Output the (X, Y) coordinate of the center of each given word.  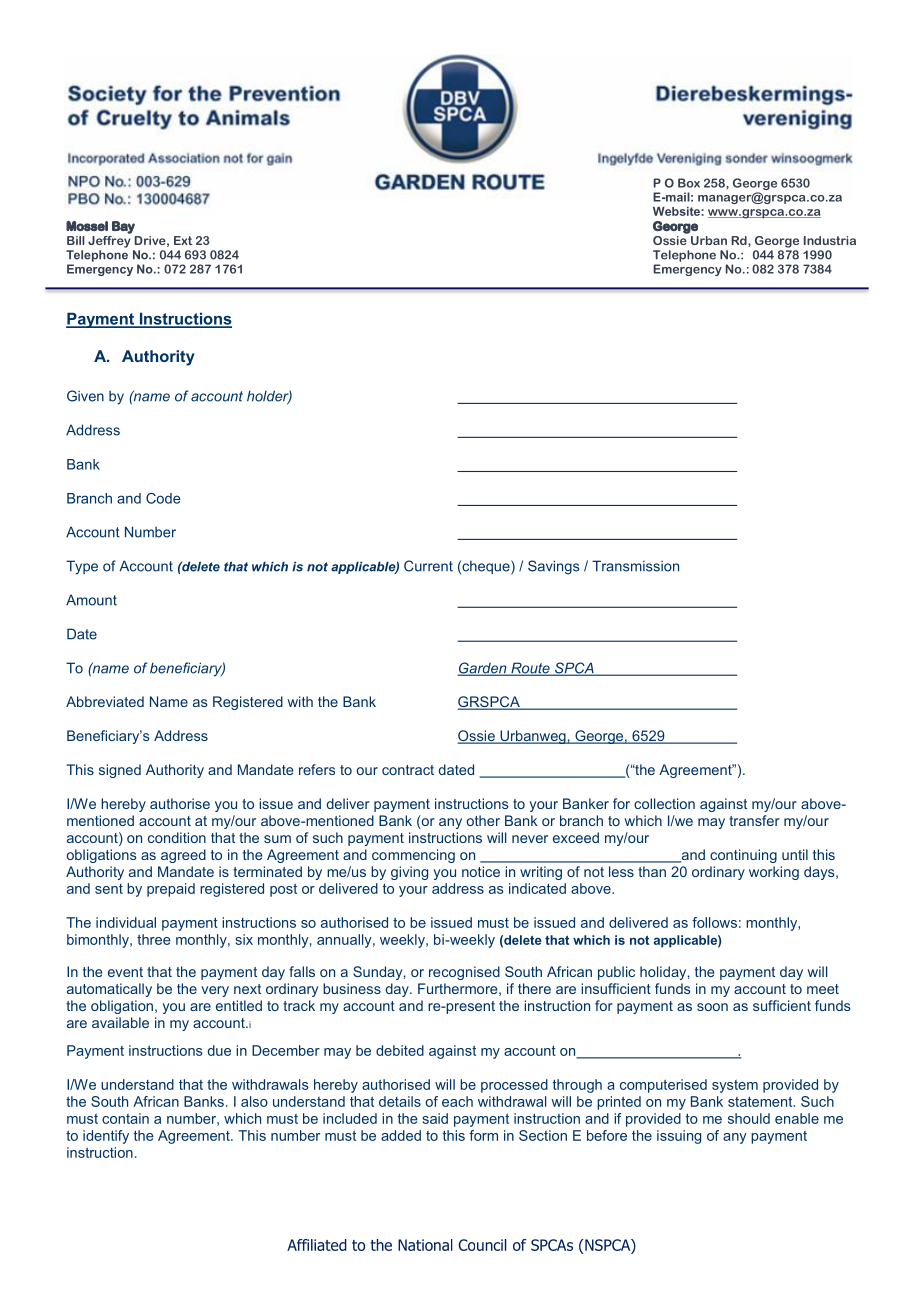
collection (664, 803)
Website (677, 211)
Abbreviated (105, 701)
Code (163, 498)
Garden (483, 669)
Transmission (635, 566)
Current (428, 566)
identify (106, 1137)
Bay (123, 227)
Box (689, 183)
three (154, 939)
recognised (464, 973)
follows (714, 922)
